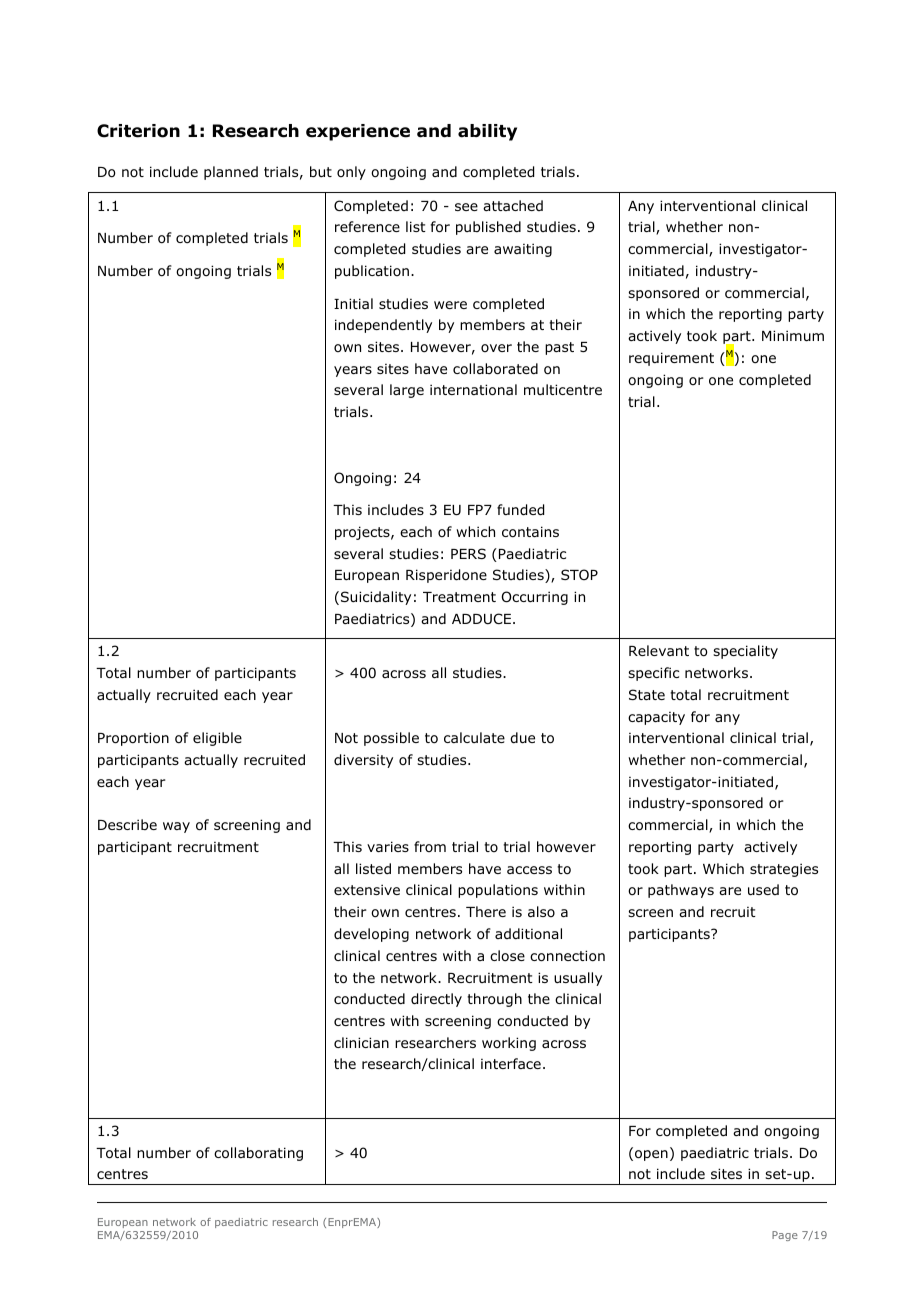 This screenshot has width=924, height=1308. Describe the element at coordinates (217, 739) in the screenshot. I see `eligible` at that location.
